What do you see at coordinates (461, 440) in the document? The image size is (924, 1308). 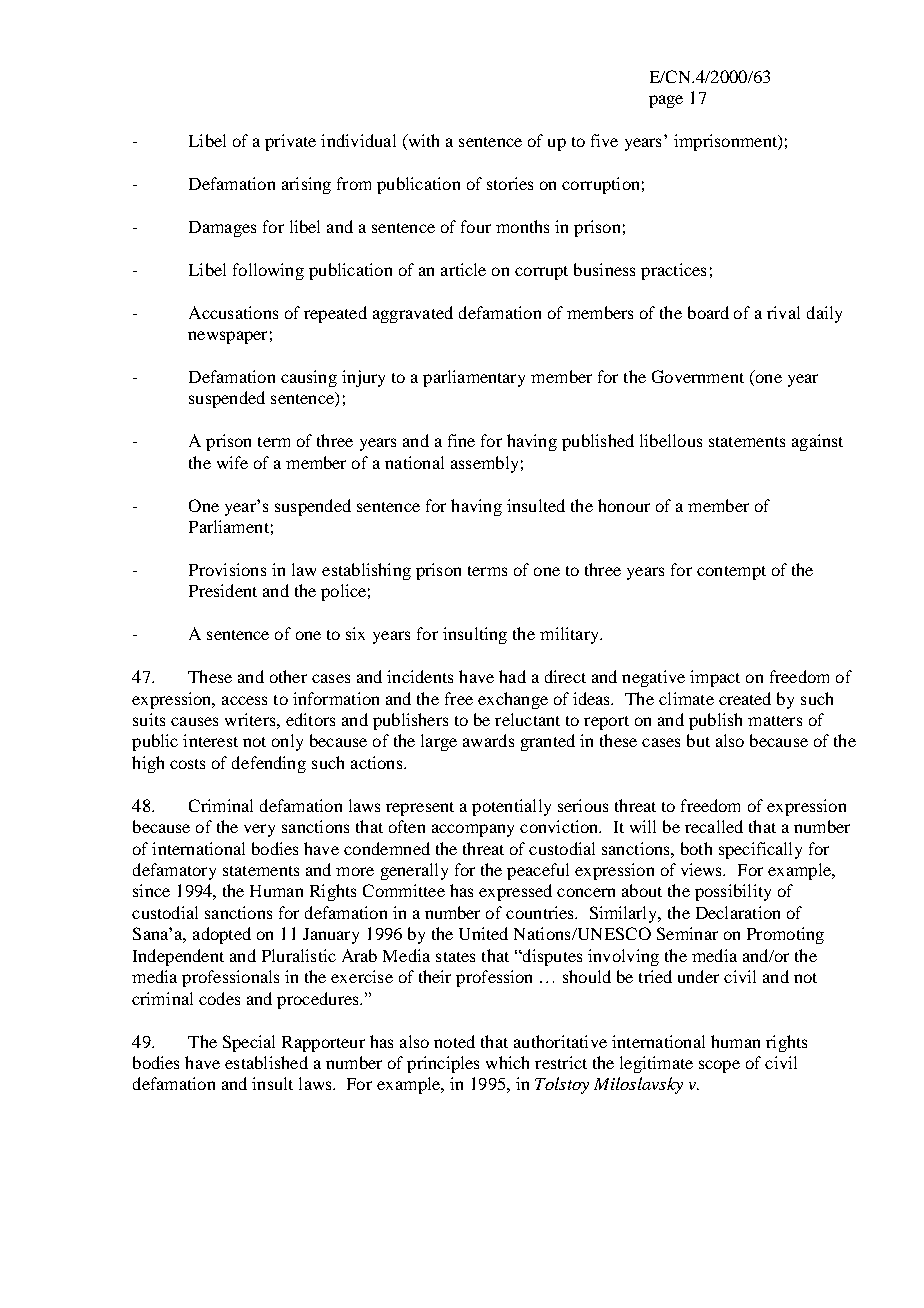 I see `fine` at bounding box center [461, 440].
